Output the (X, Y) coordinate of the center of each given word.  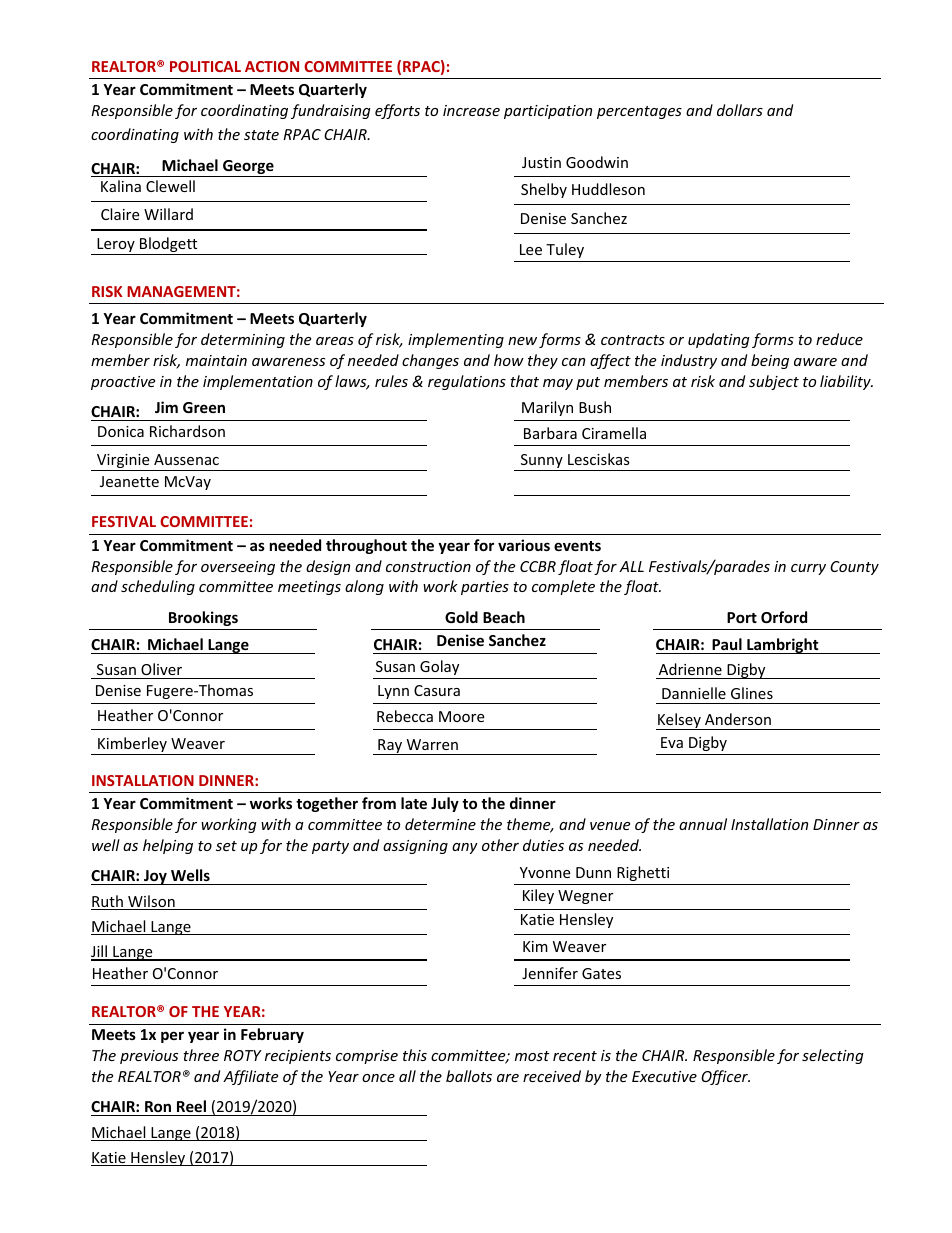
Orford (784, 617)
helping (168, 846)
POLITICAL (205, 66)
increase (471, 110)
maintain (216, 360)
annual (703, 824)
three (201, 1055)
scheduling (158, 587)
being (770, 361)
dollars (740, 110)
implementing (456, 340)
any (465, 848)
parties (485, 588)
